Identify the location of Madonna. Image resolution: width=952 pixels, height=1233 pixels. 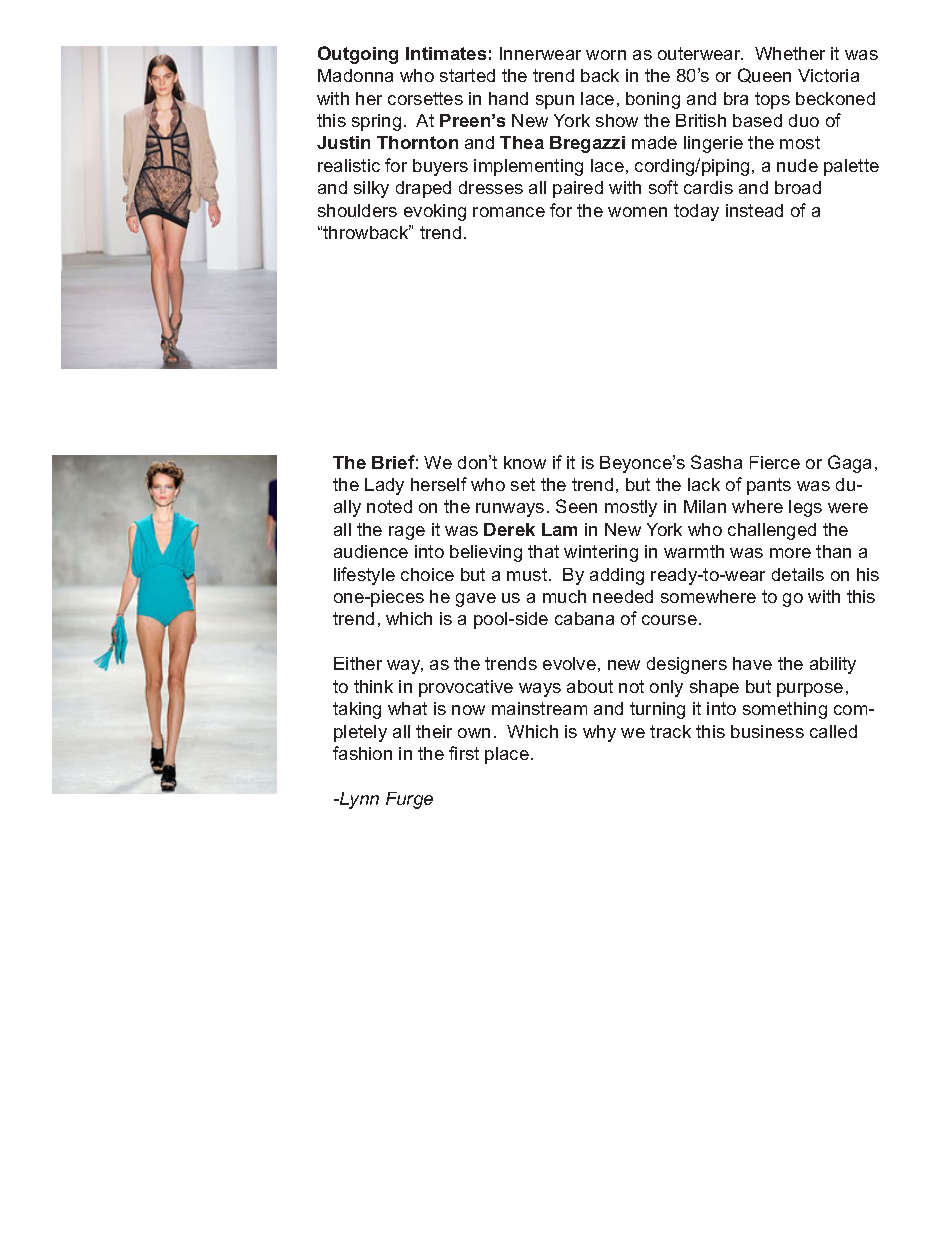
(355, 75).
